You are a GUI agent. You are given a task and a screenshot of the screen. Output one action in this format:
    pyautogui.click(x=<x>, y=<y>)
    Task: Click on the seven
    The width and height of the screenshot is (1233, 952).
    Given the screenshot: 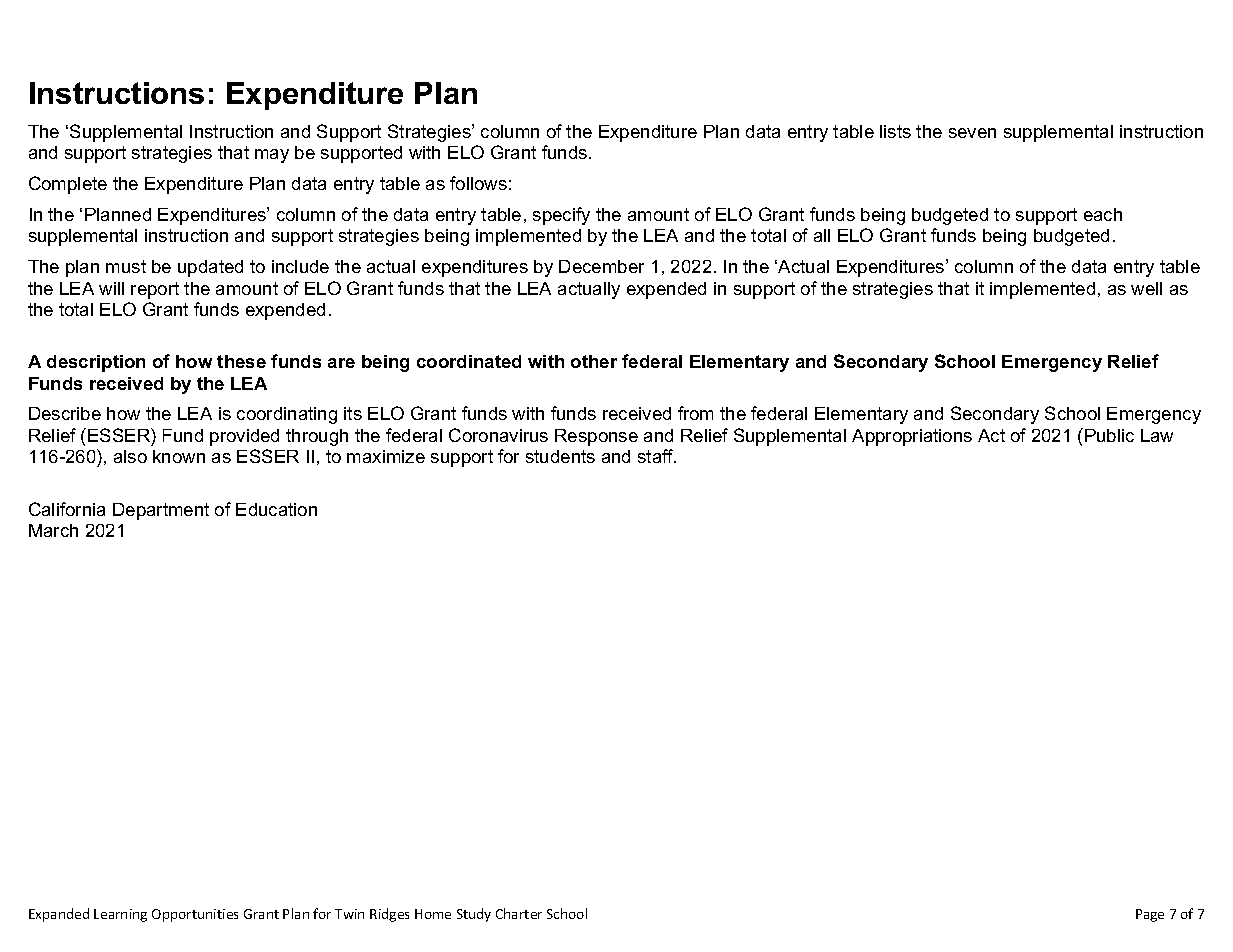 What is the action you would take?
    pyautogui.click(x=972, y=133)
